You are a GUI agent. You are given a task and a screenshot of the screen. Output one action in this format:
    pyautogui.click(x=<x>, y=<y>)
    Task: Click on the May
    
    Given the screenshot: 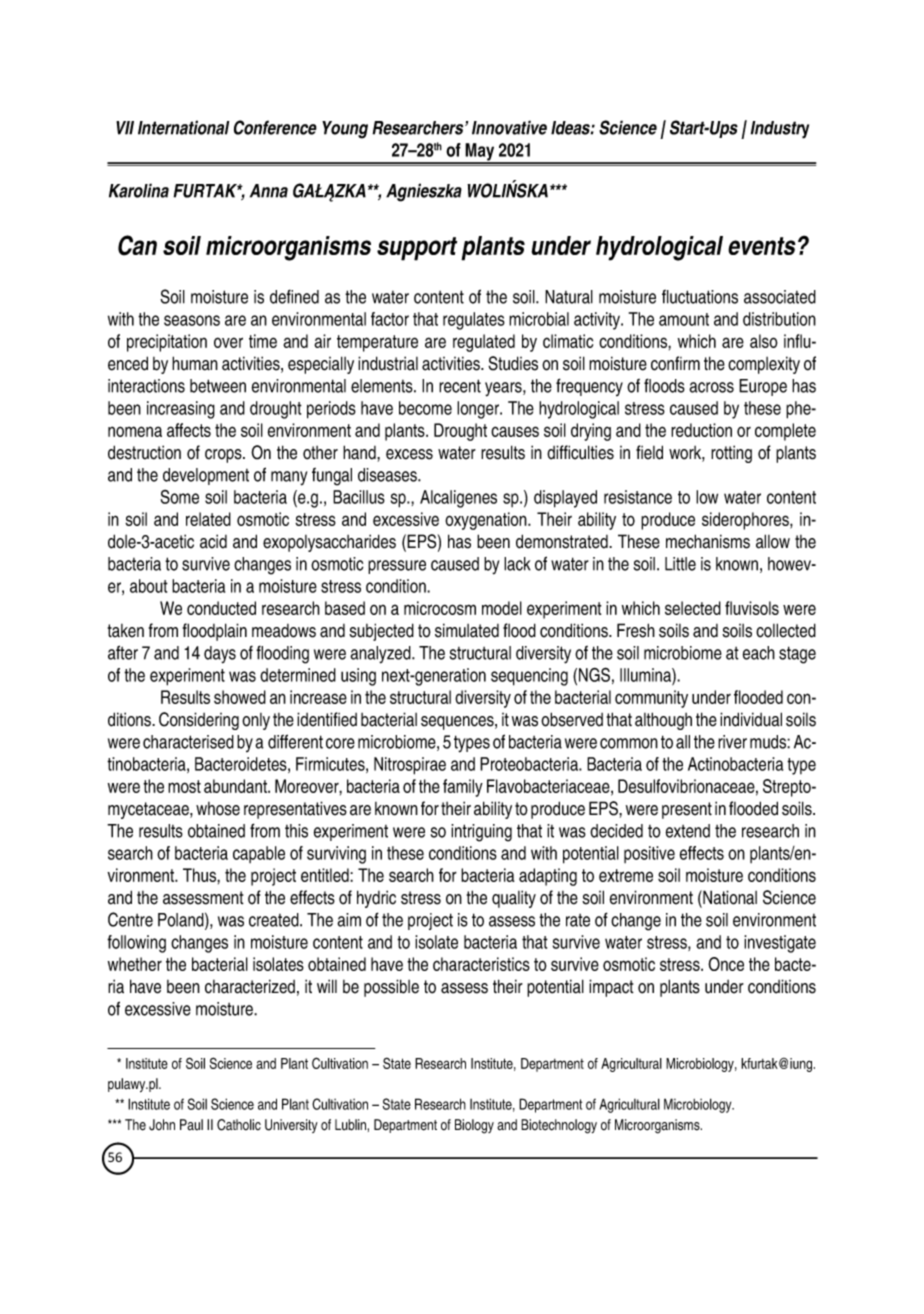 What is the action you would take?
    pyautogui.click(x=480, y=153)
